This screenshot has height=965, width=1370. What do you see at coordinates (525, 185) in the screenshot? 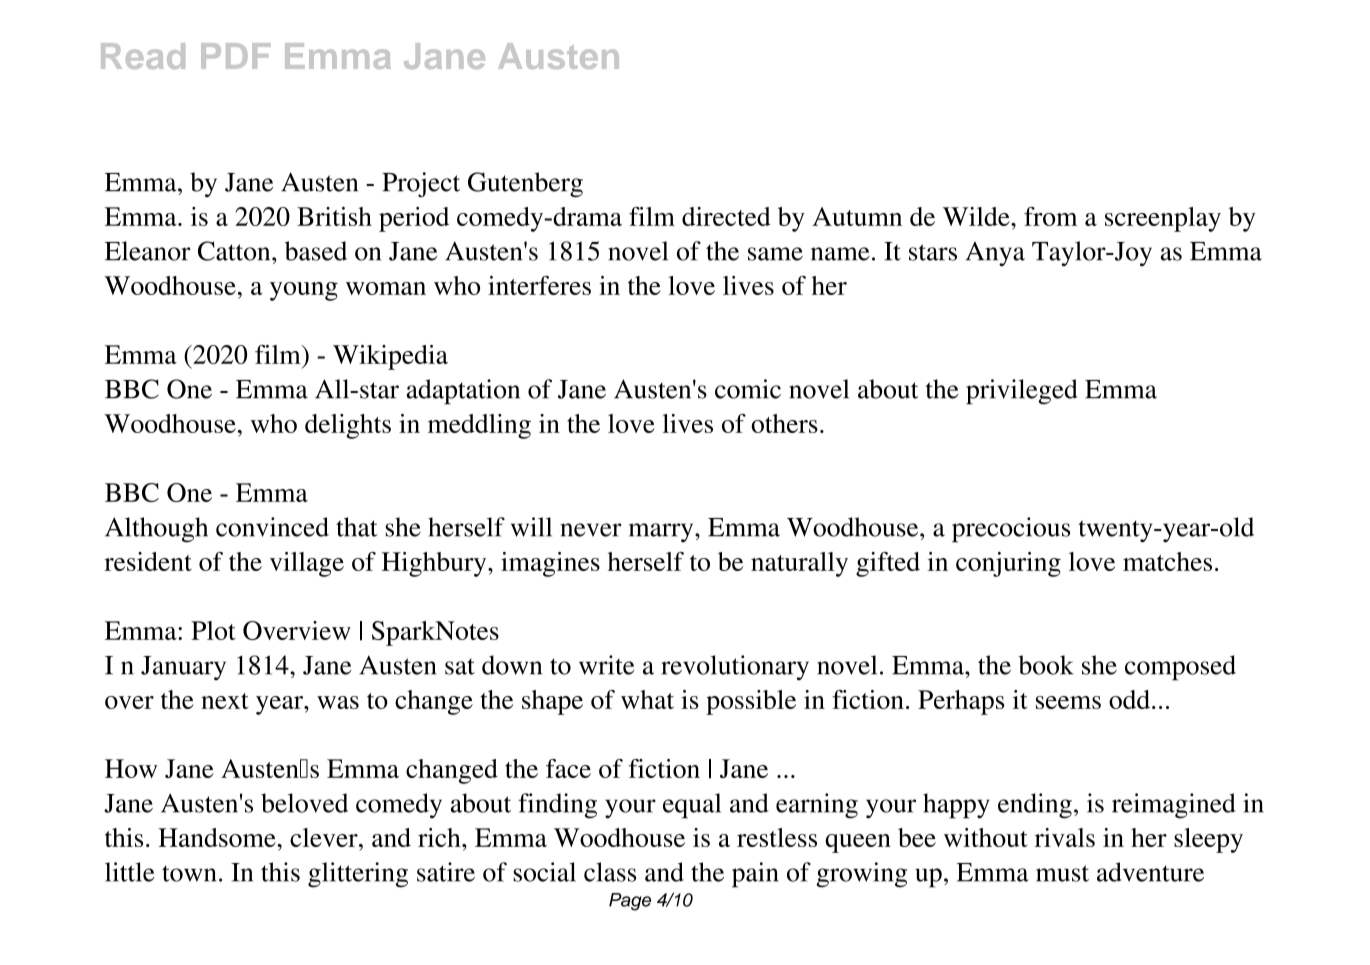
I see `Gutenberg` at bounding box center [525, 185].
